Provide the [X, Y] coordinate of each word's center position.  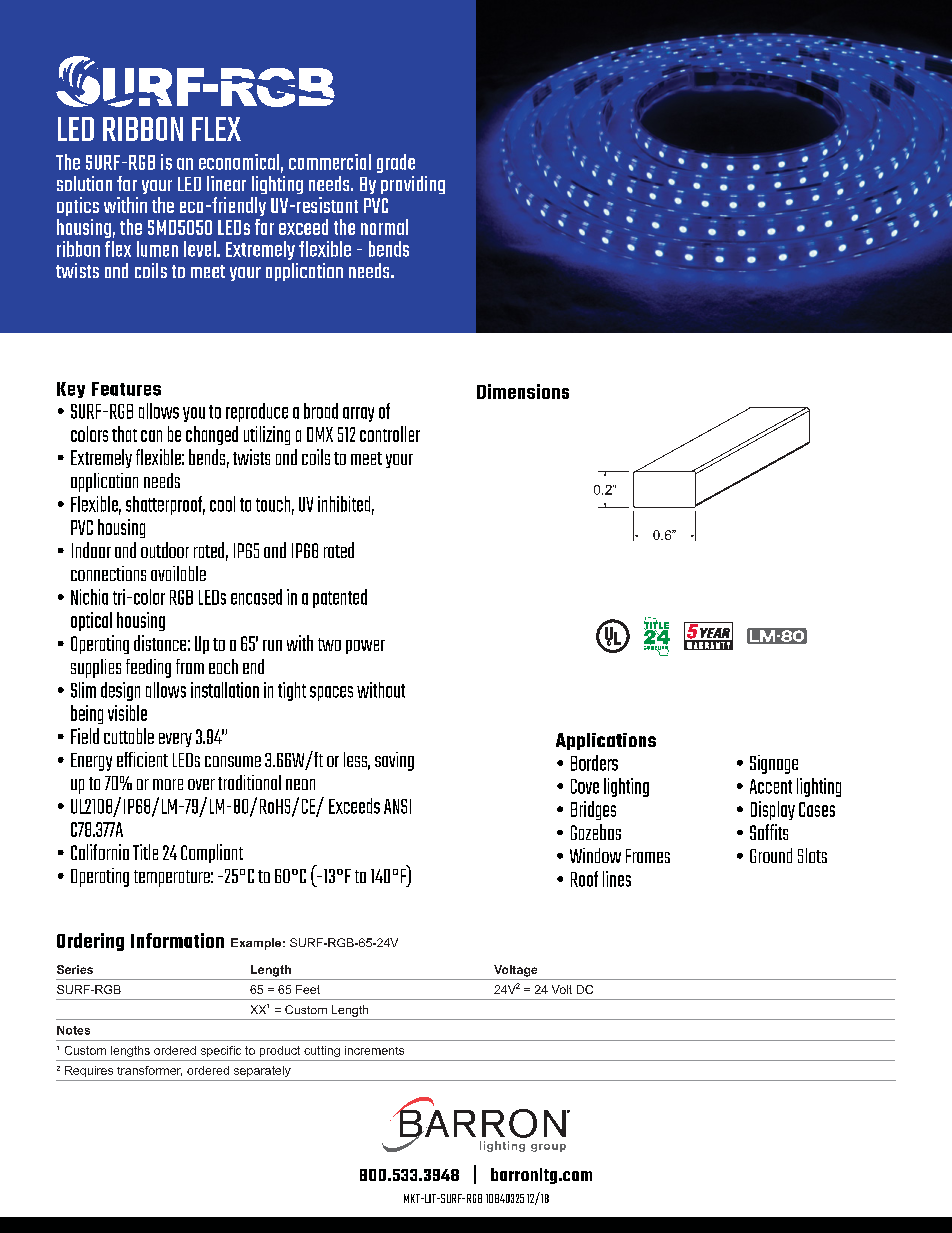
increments [374, 1050]
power [365, 647]
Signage [774, 764]
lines [617, 879]
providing [413, 185]
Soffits [769, 832]
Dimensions [523, 391]
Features [126, 389]
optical [91, 621]
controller [390, 434]
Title [145, 852]
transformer [149, 1071]
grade [396, 163]
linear [226, 183]
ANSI [397, 806]
